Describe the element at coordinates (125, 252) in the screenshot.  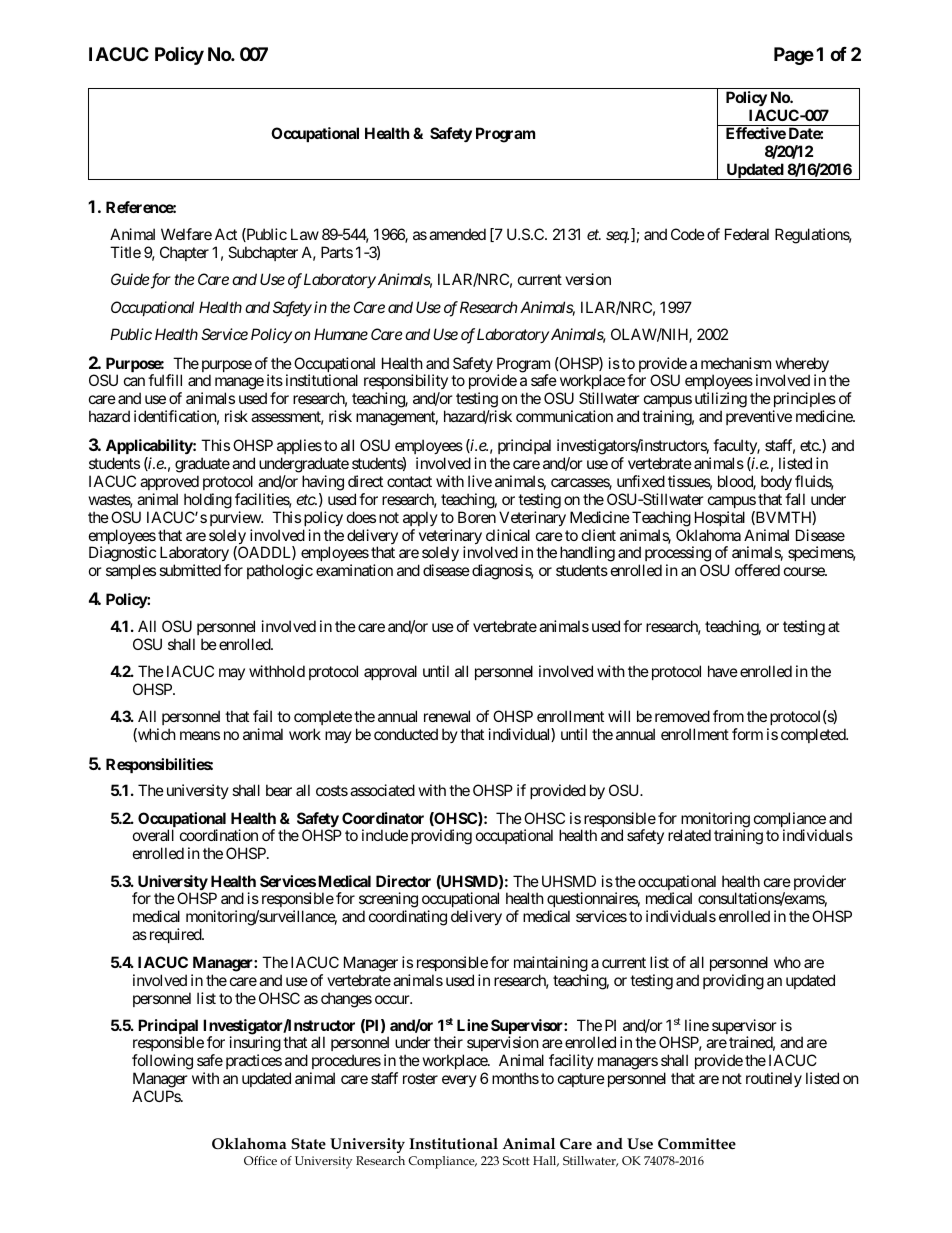
I see `Title` at that location.
